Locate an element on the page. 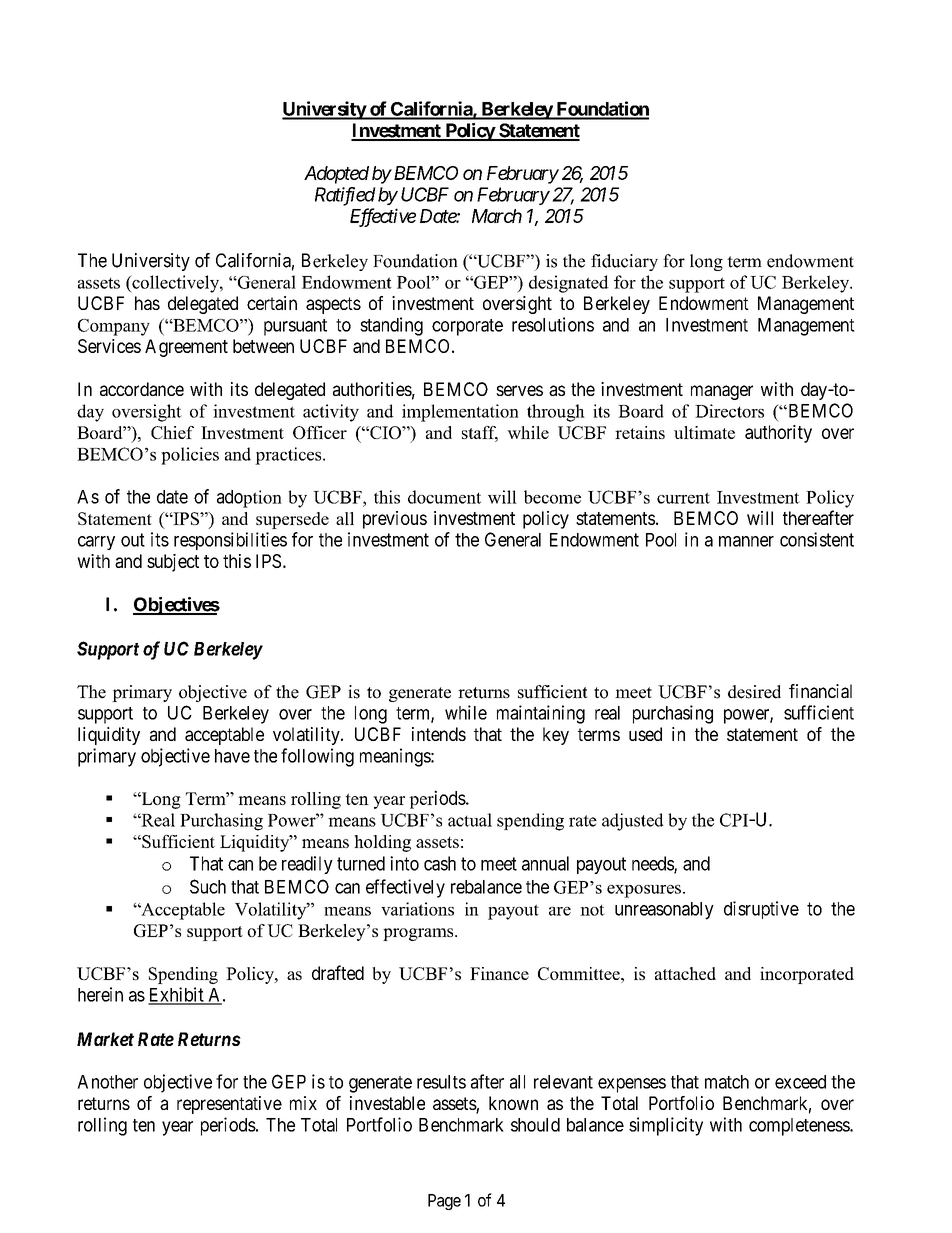 This page has width=952, height=1233. ultimate is located at coordinates (704, 432).
